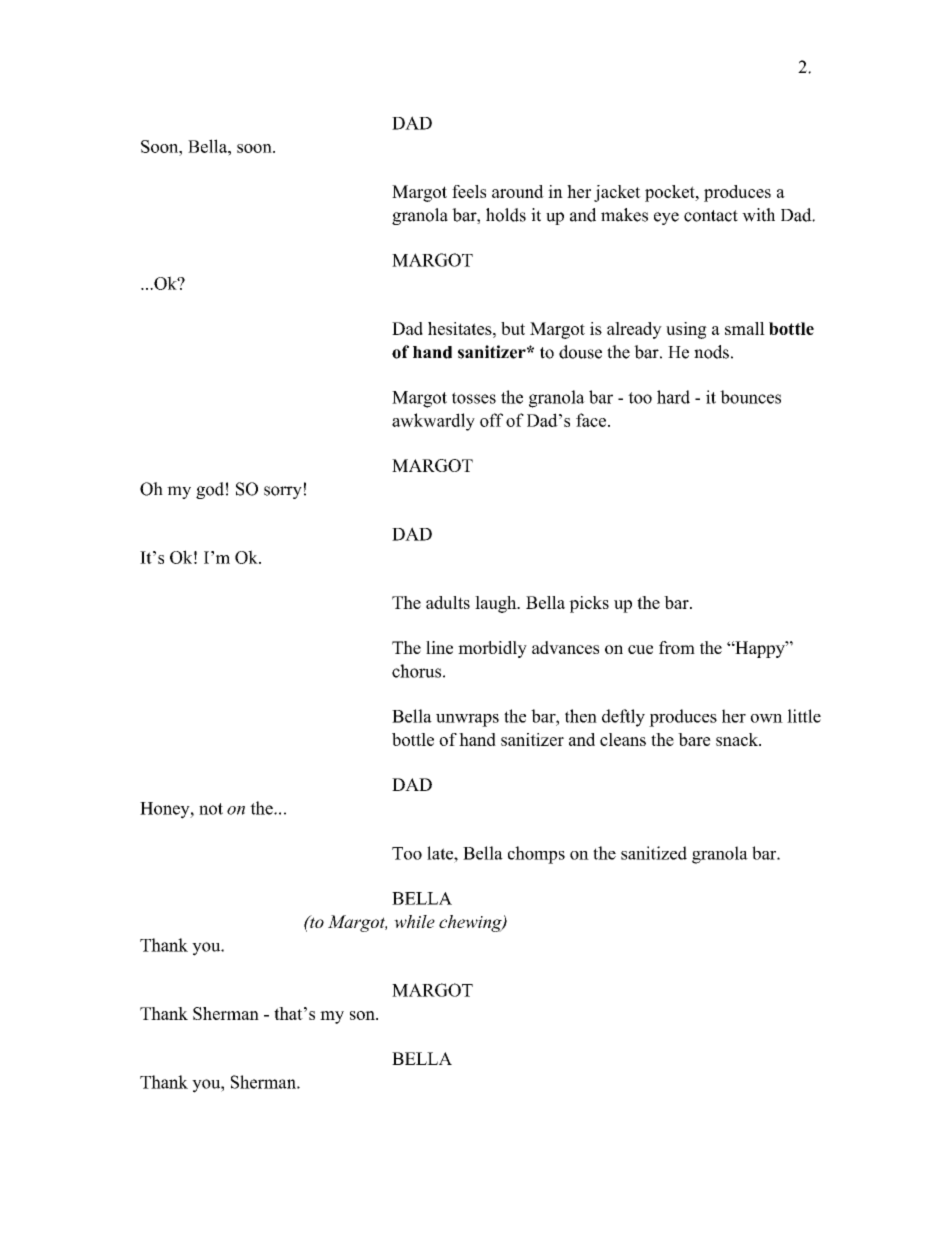  Describe the element at coordinates (283, 492) in the page. I see `sorry` at that location.
